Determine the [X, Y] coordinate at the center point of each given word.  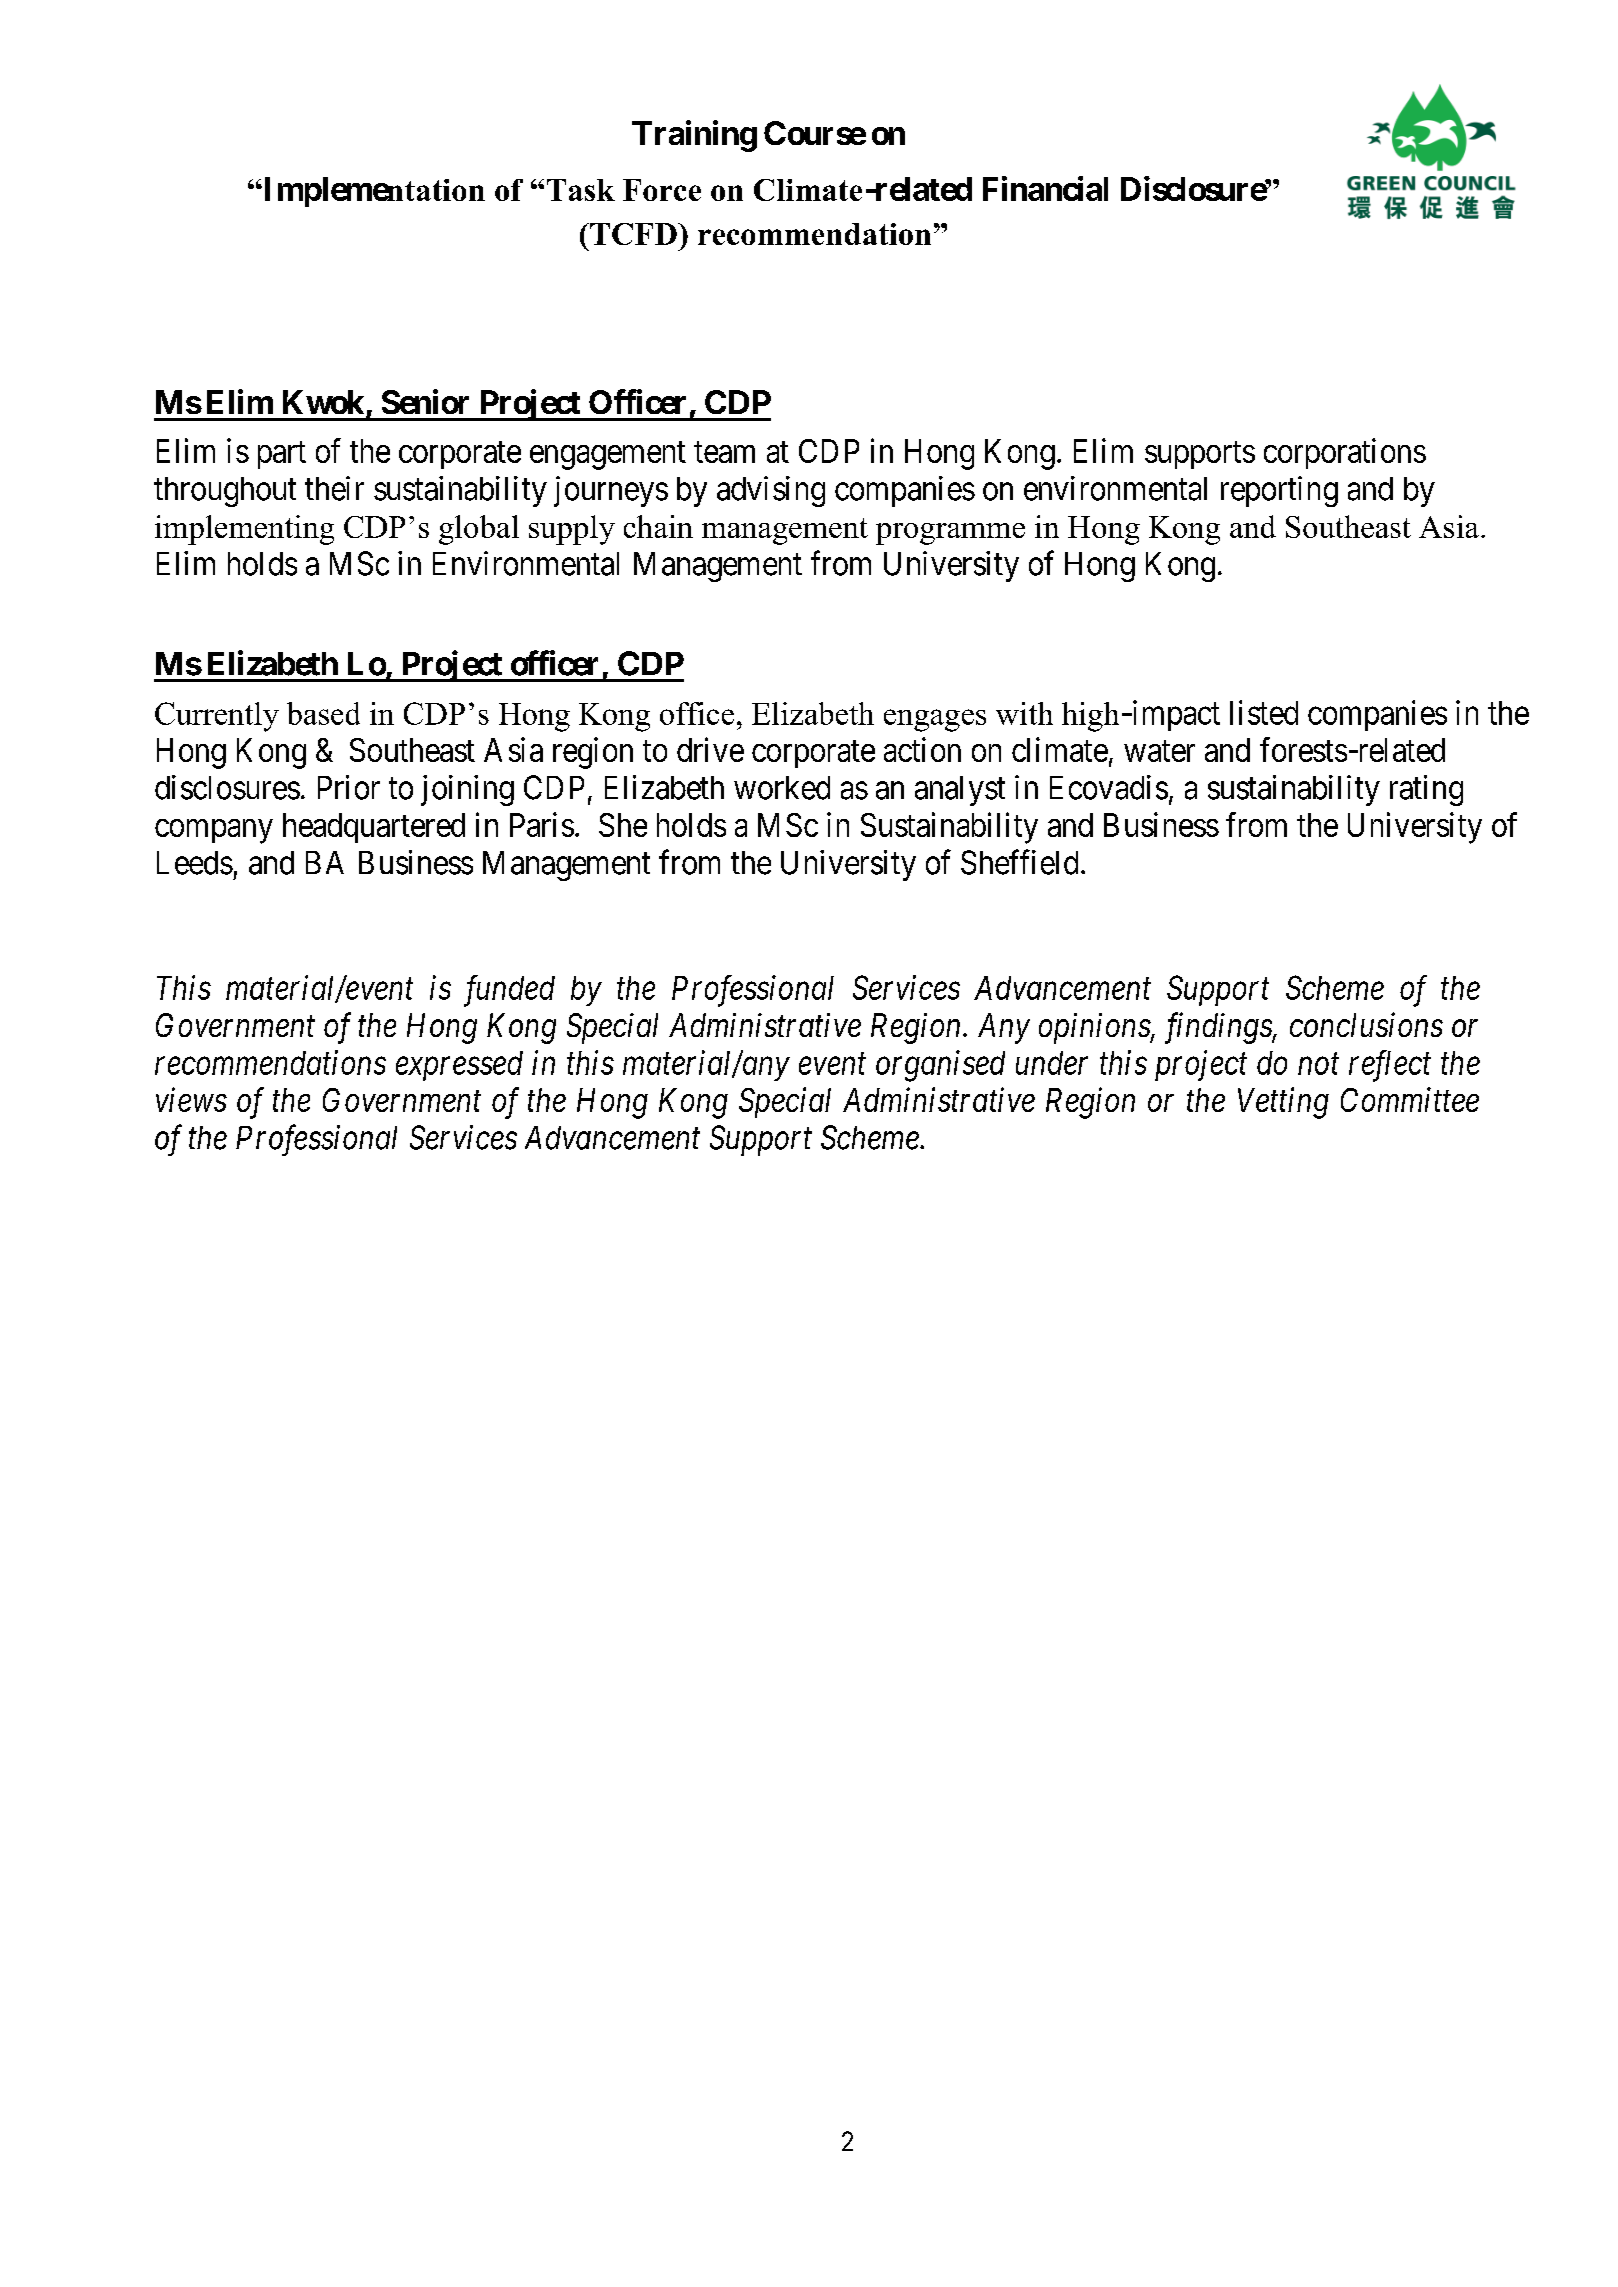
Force [662, 190]
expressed [459, 1066]
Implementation [373, 192]
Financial [1045, 188]
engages [935, 720]
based [323, 713]
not [1318, 1064]
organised [940, 1066]
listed [1264, 712]
